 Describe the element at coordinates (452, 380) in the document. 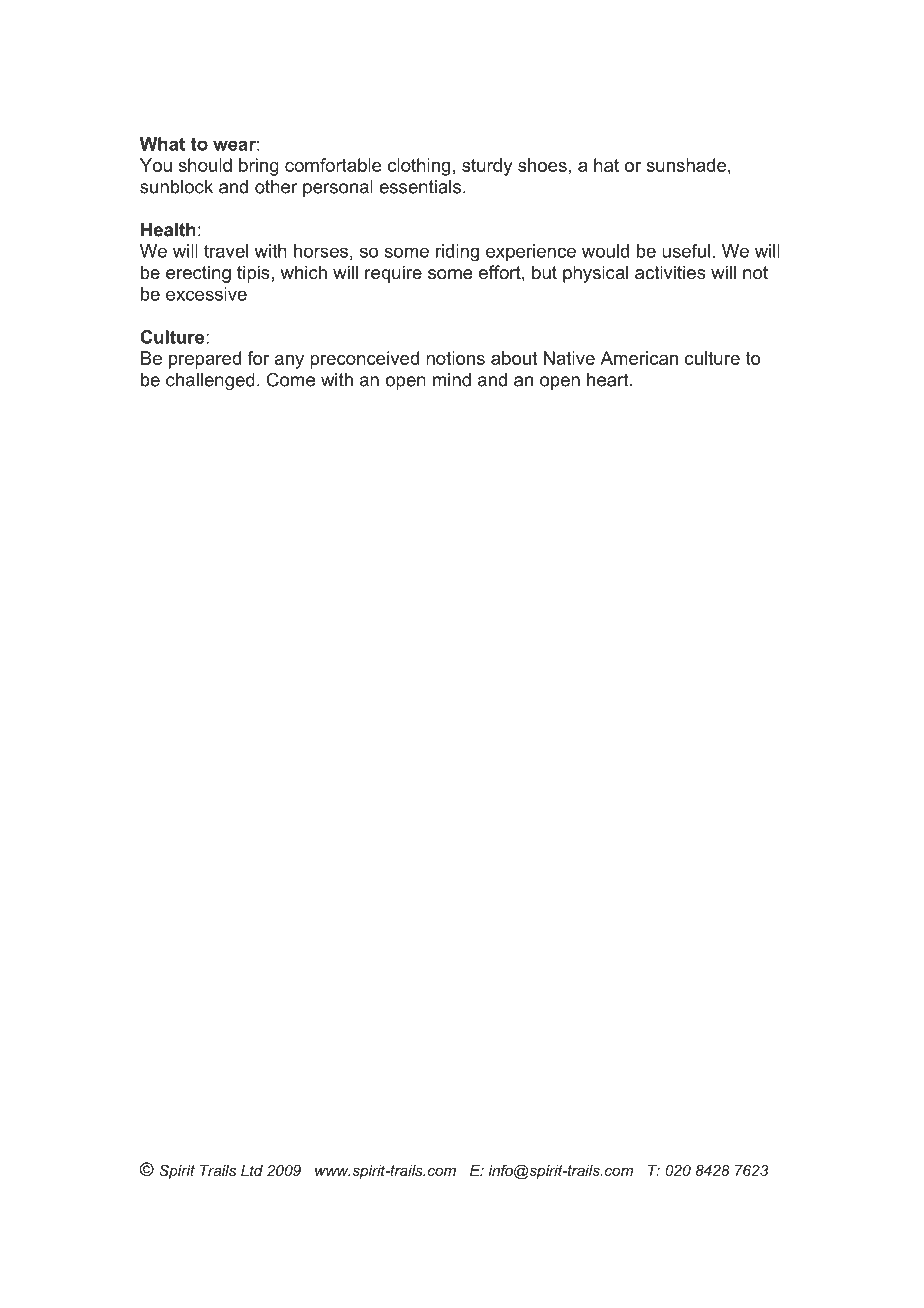

I see `mind` at that location.
